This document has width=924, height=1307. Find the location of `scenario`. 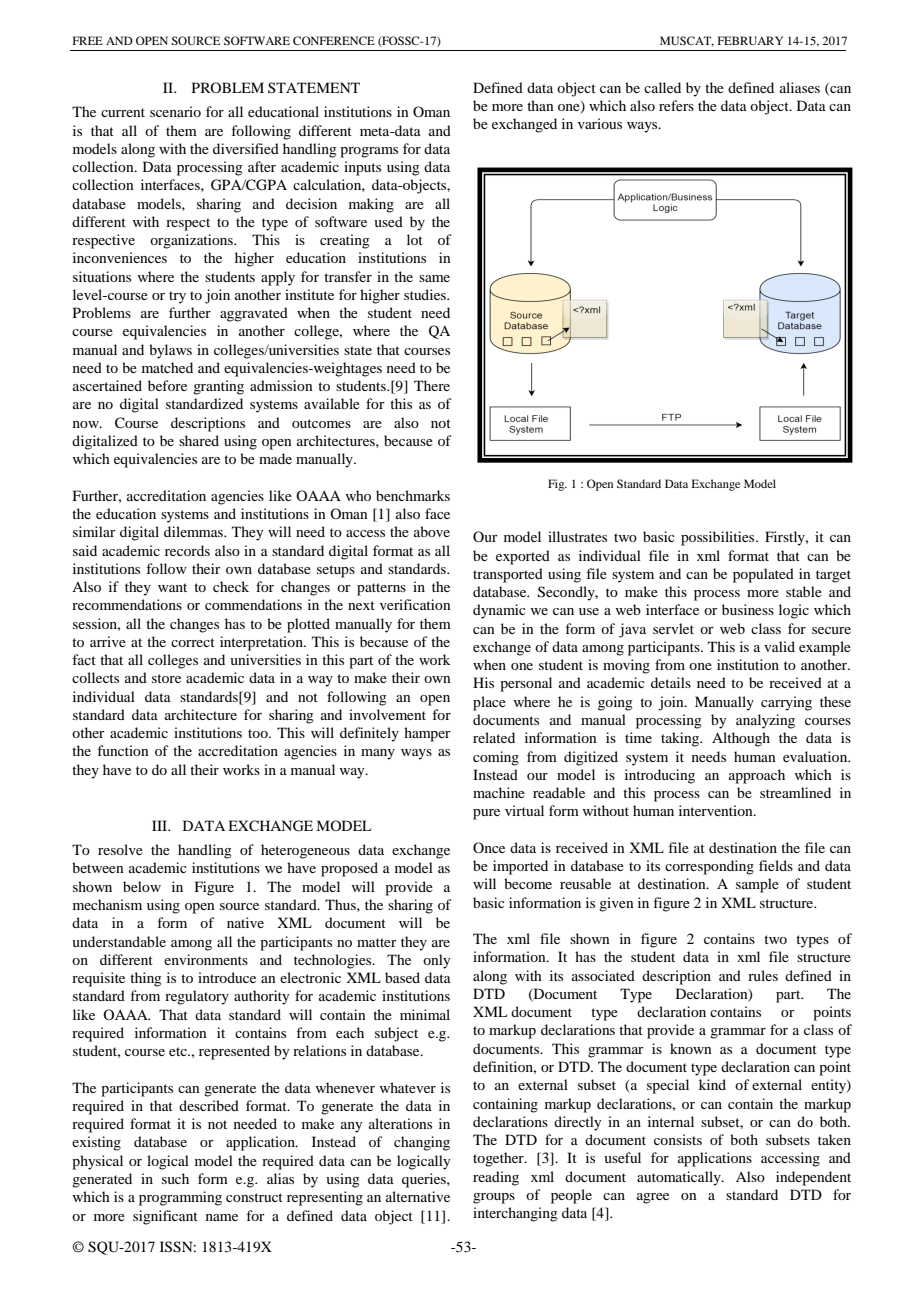

scenario is located at coordinates (175, 111).
